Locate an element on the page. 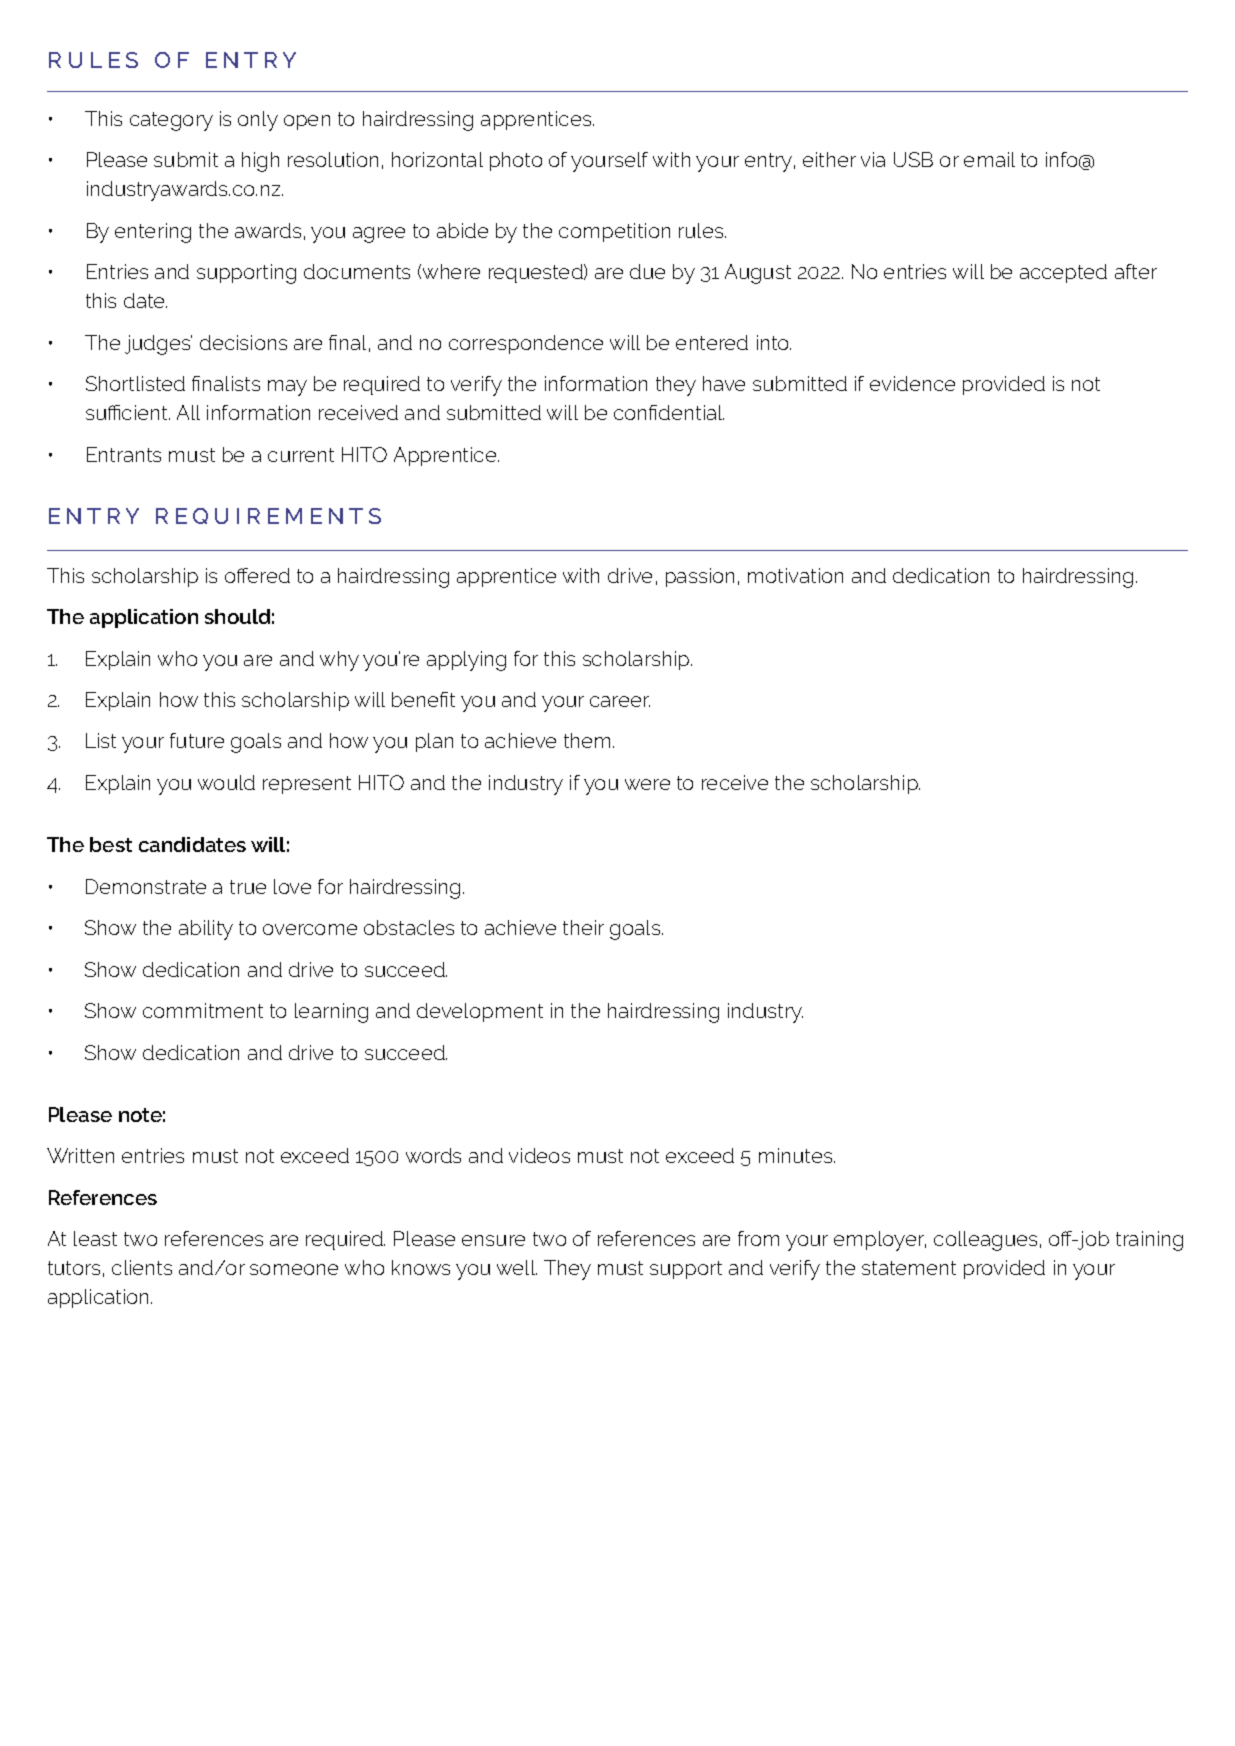  colleagues is located at coordinates (985, 1241).
